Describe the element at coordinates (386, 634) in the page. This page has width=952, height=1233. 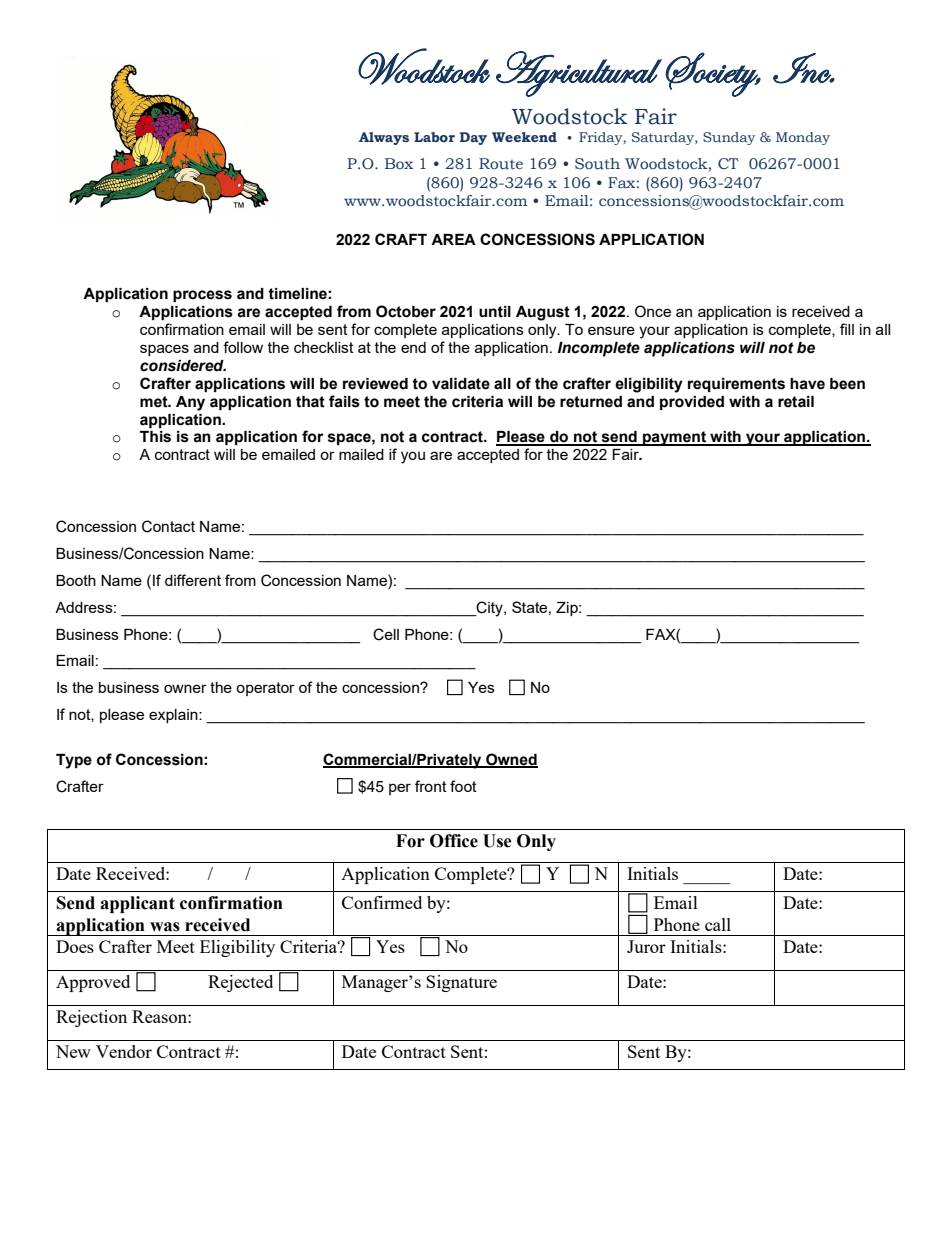
I see `Cell` at that location.
